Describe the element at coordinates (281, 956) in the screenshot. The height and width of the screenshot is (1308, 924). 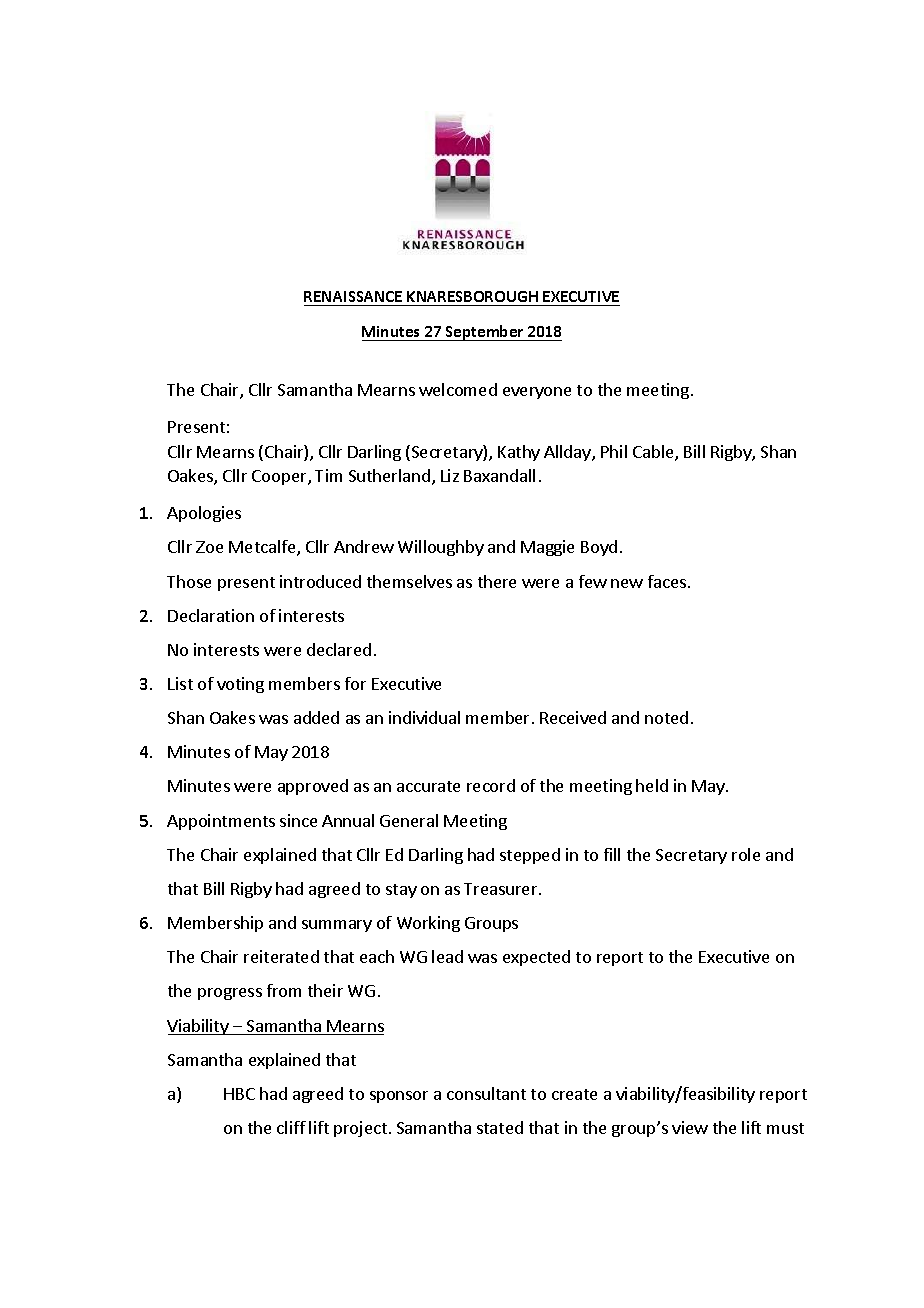
I see `reiterated` at that location.
